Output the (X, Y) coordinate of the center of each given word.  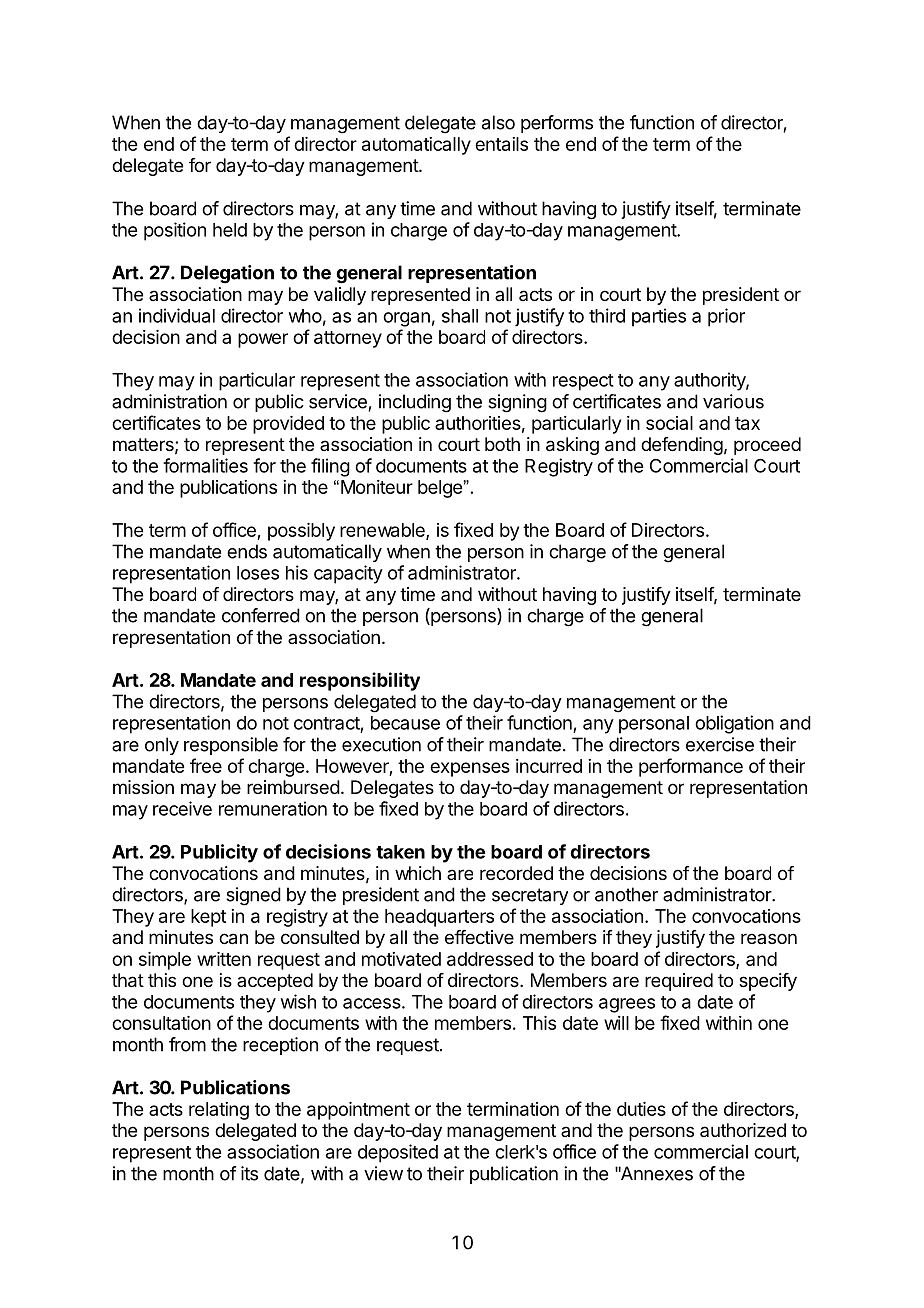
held (230, 230)
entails (501, 144)
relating (219, 1111)
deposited (398, 1153)
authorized (743, 1130)
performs (557, 124)
